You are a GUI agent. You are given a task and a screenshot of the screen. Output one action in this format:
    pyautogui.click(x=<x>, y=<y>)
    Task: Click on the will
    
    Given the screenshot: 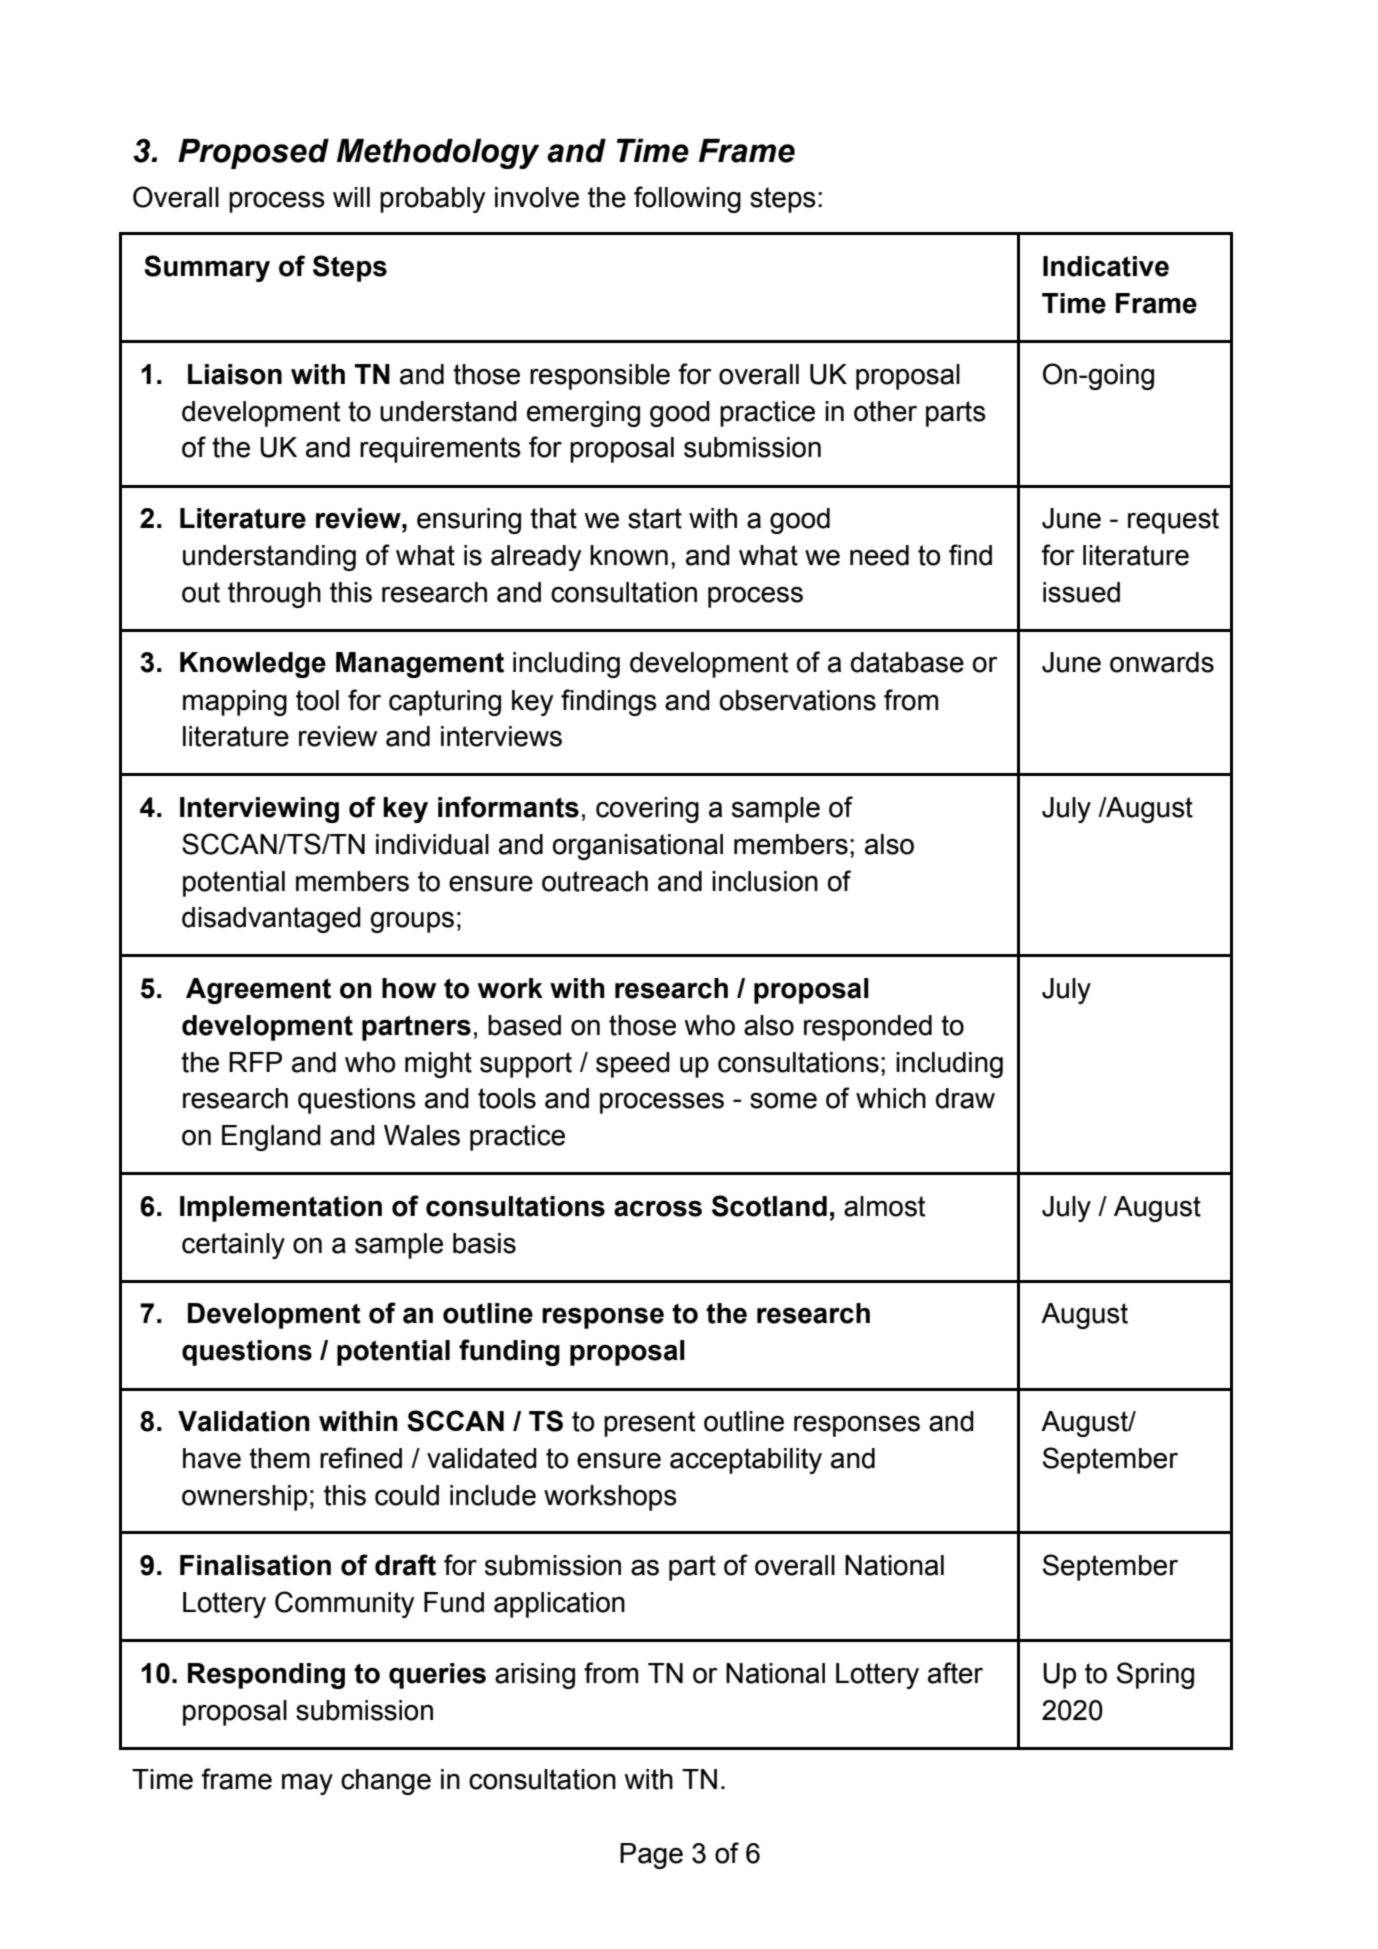 What is the action you would take?
    pyautogui.click(x=351, y=197)
